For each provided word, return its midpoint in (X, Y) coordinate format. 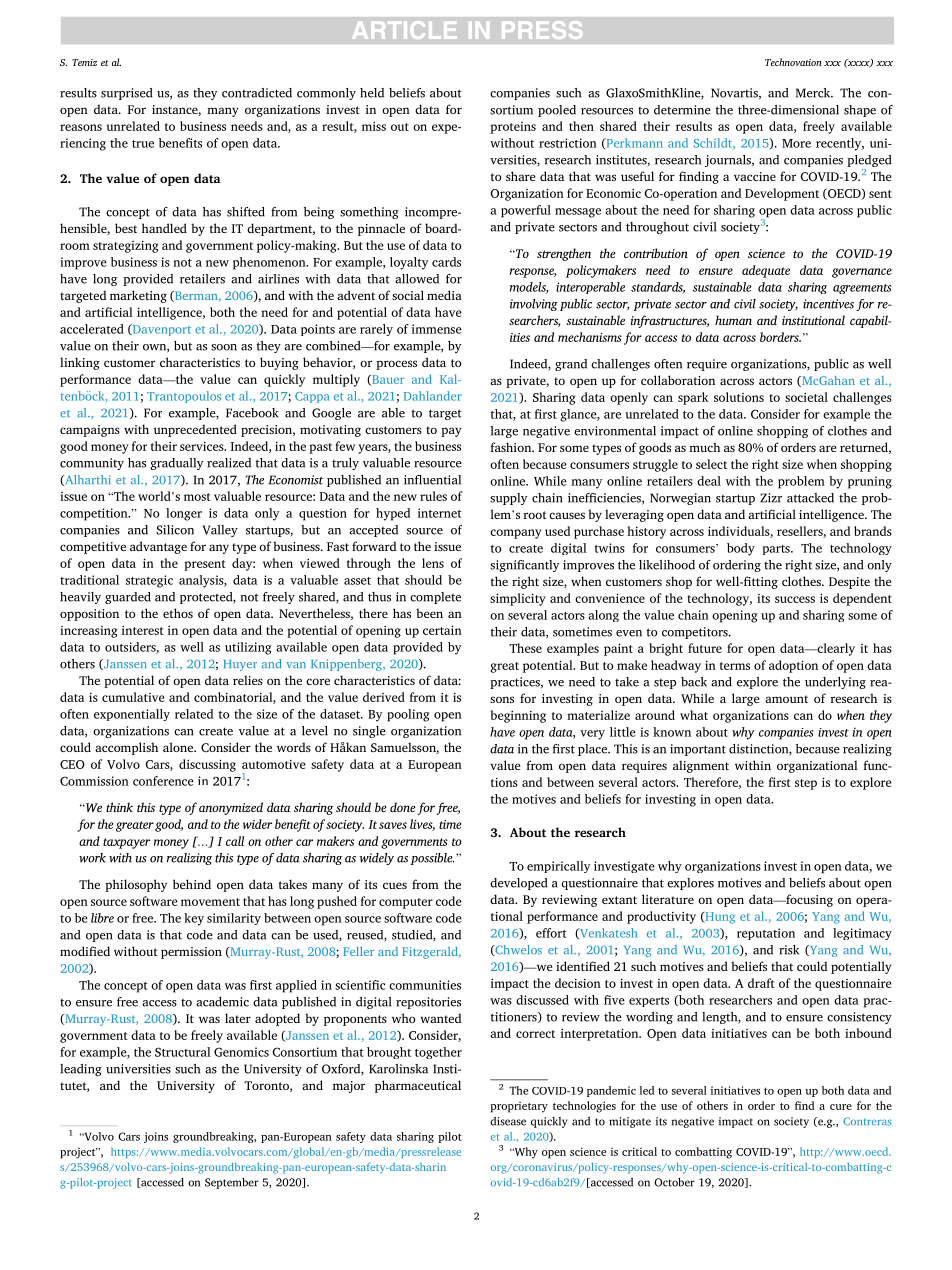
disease (508, 1121)
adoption (793, 666)
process (396, 365)
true (143, 144)
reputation (766, 934)
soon (224, 347)
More (796, 143)
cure (841, 1107)
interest (143, 630)
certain (442, 630)
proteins (513, 128)
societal (806, 397)
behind (192, 884)
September (232, 1183)
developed (518, 884)
